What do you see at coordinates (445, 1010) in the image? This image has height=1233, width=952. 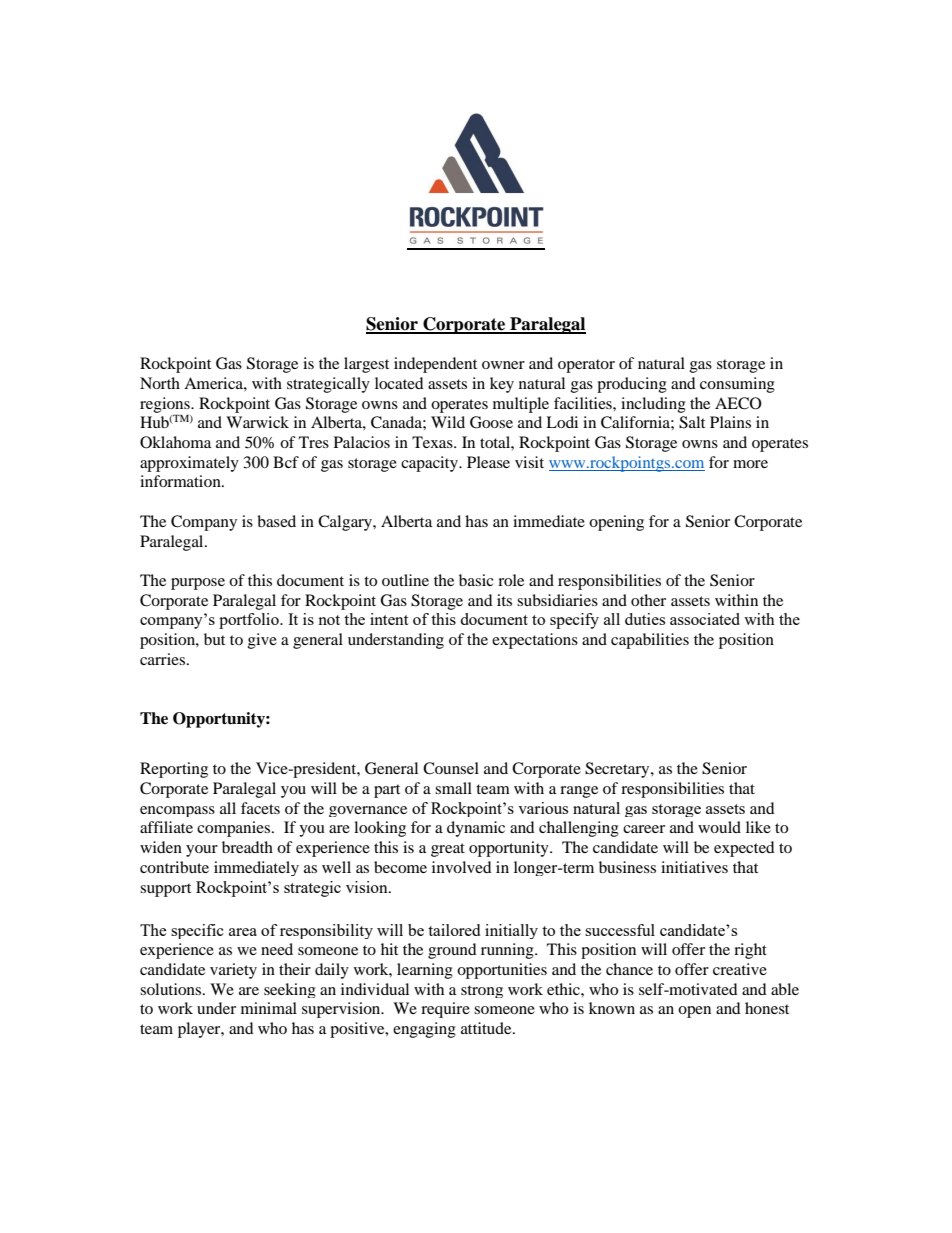 I see `require` at bounding box center [445, 1010].
